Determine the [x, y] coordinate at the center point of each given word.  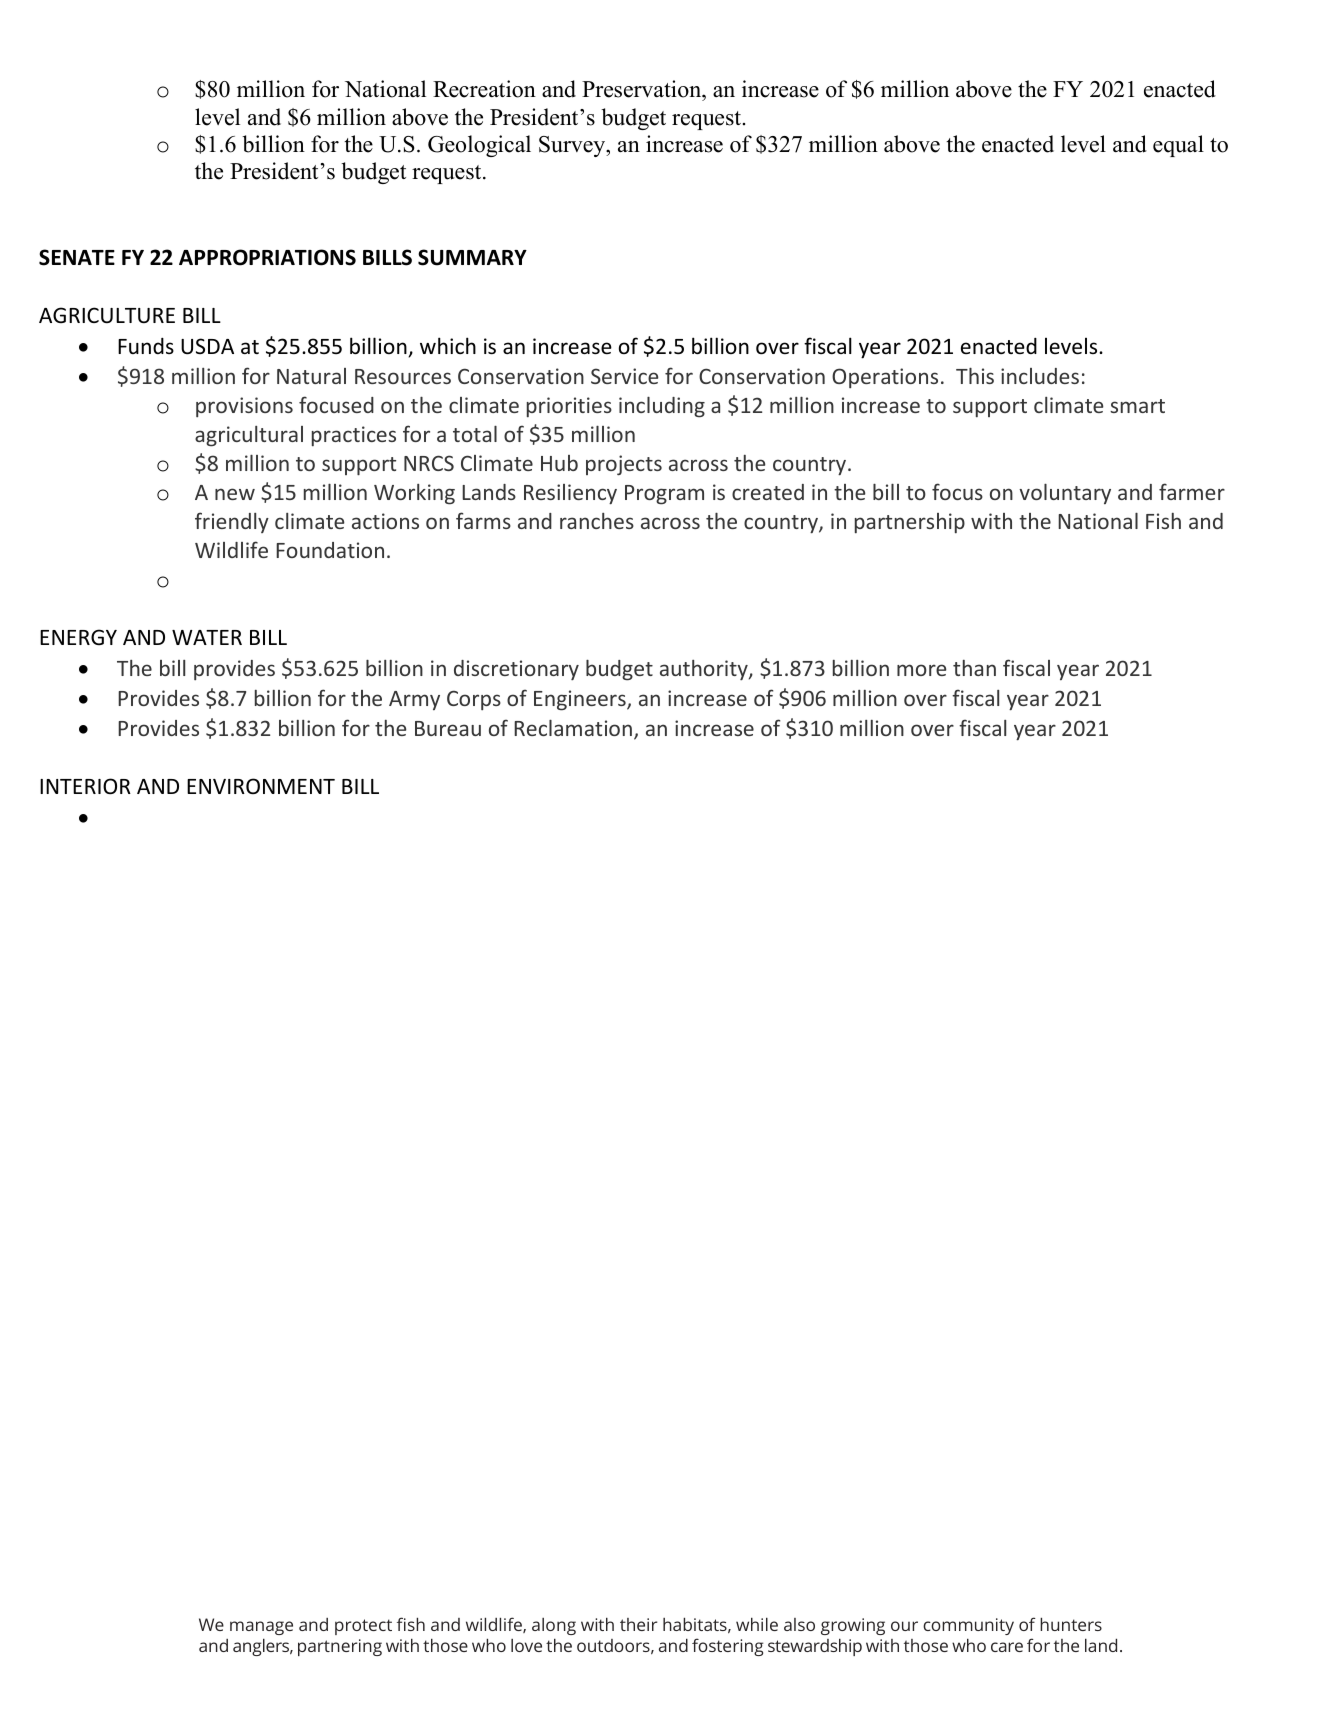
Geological [479, 146]
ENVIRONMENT [261, 786]
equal [1178, 146]
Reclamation [573, 728]
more [921, 670]
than [974, 668]
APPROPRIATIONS [267, 257]
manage [261, 1628]
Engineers [581, 700]
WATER [207, 637]
